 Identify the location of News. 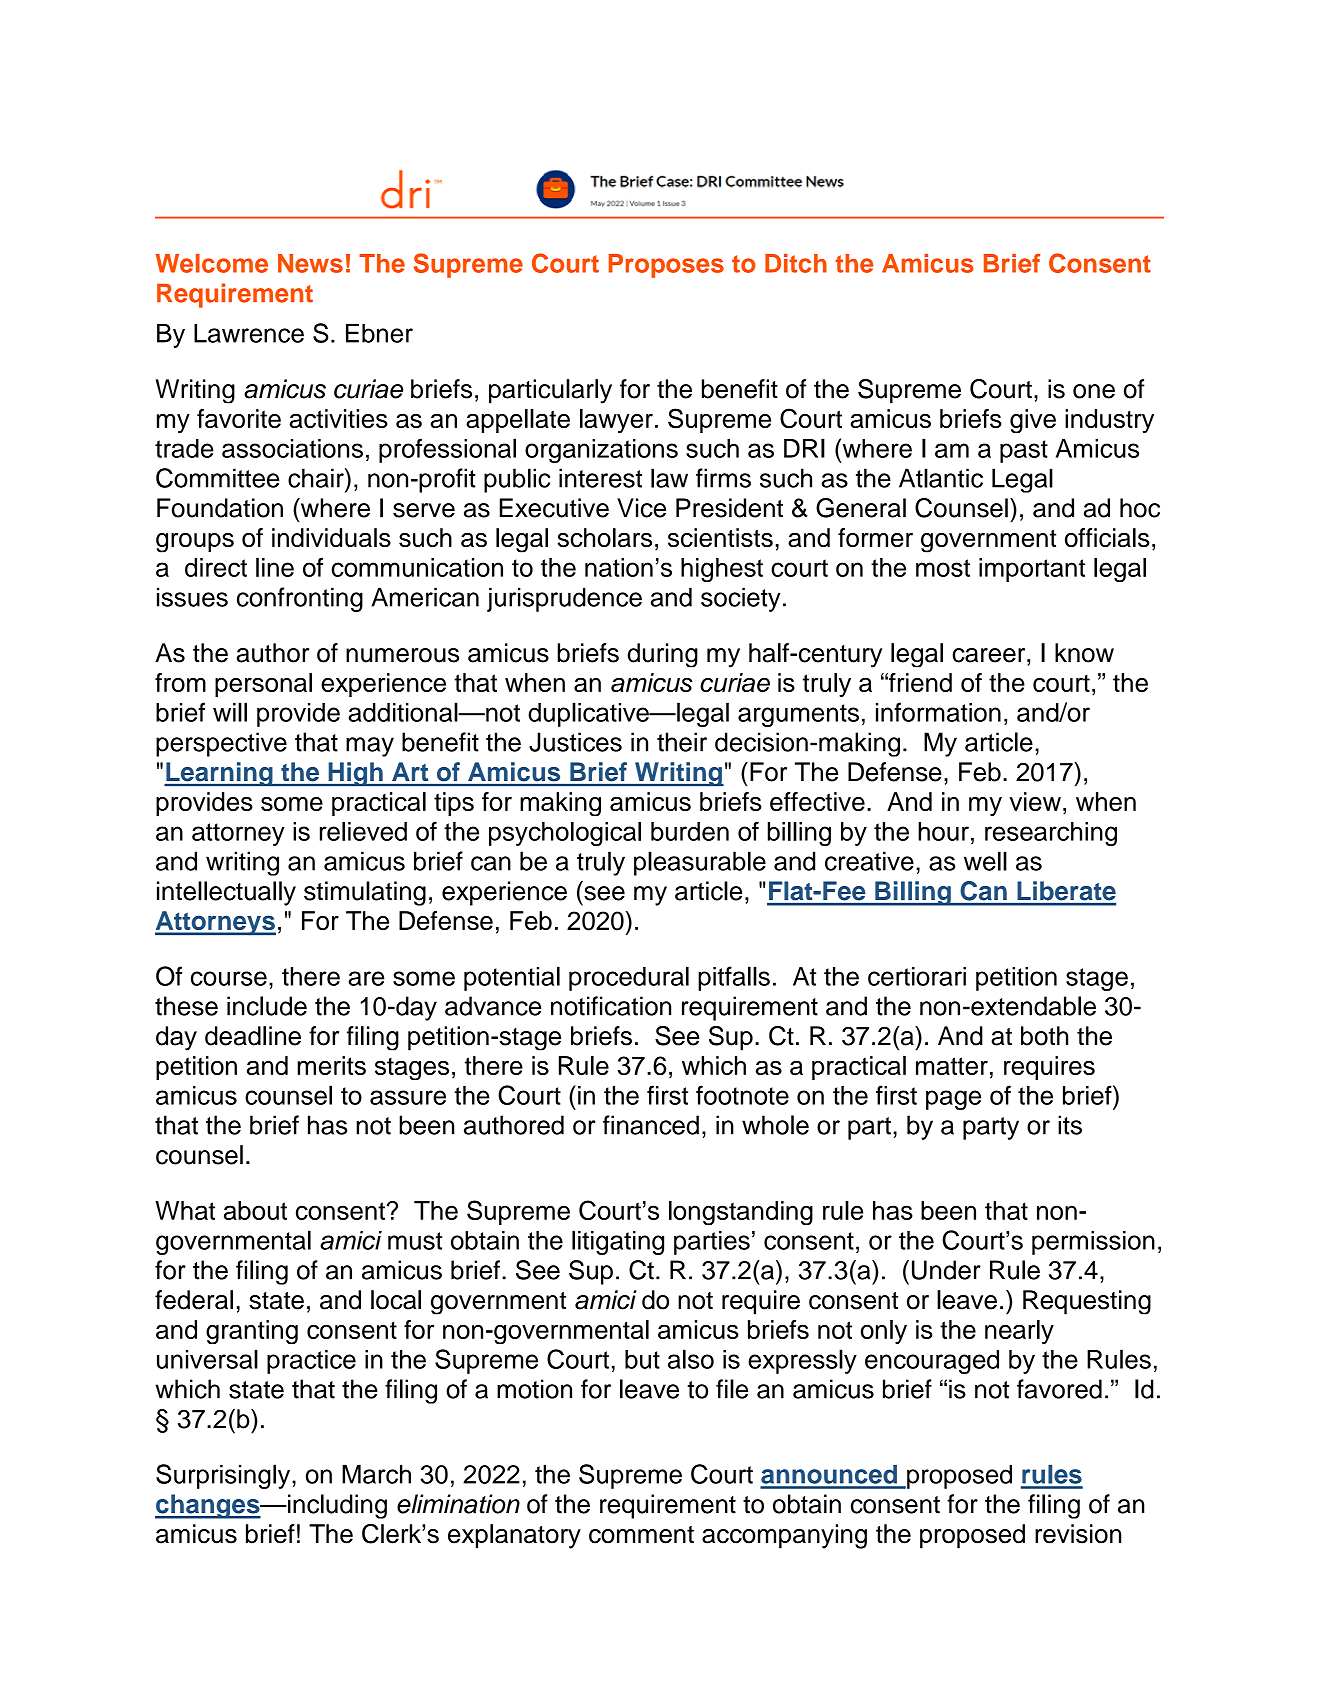
(310, 263).
